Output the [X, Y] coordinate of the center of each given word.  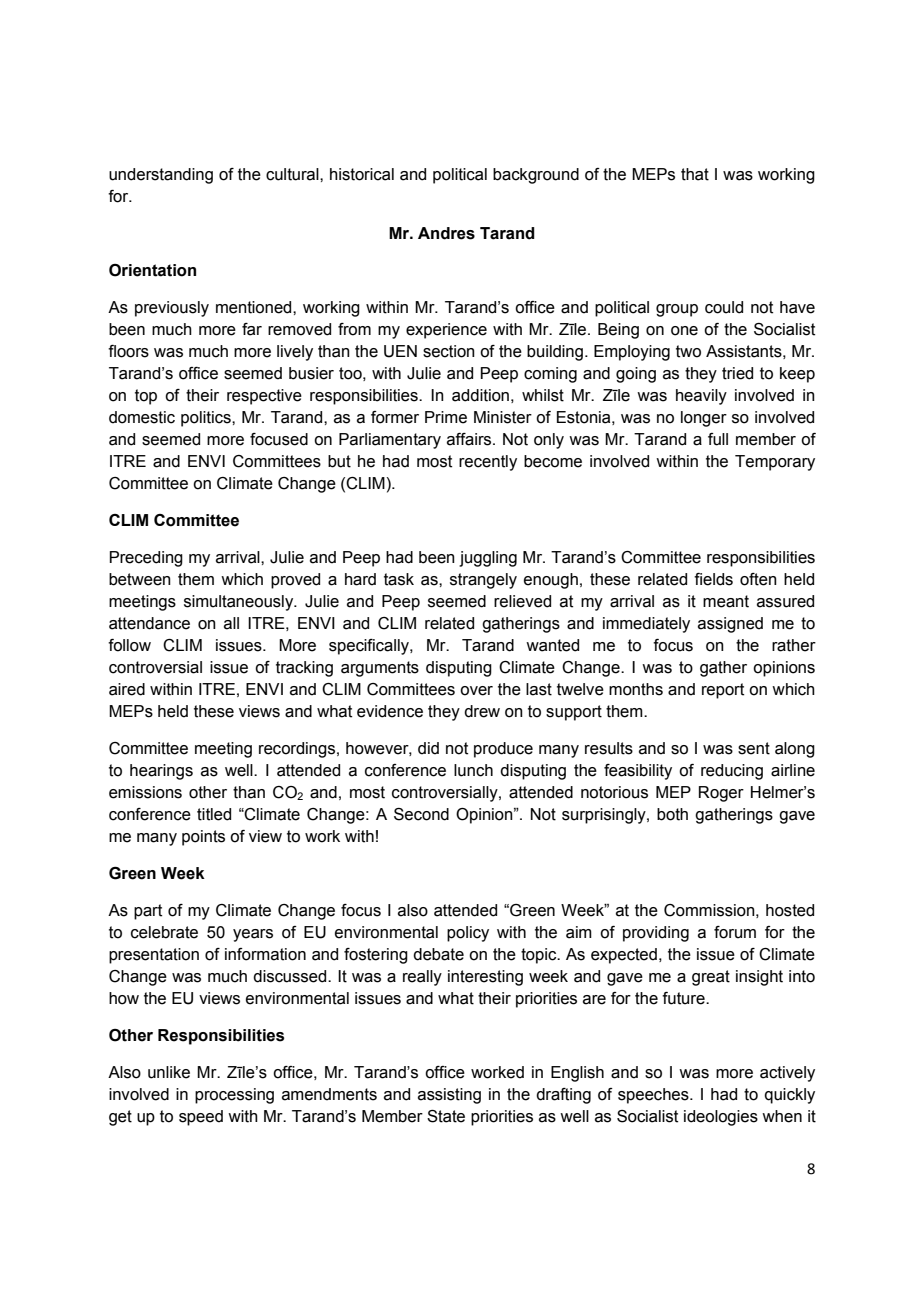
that [695, 174]
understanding [161, 176]
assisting [449, 1096]
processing [234, 1096]
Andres [446, 233]
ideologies [721, 1118]
